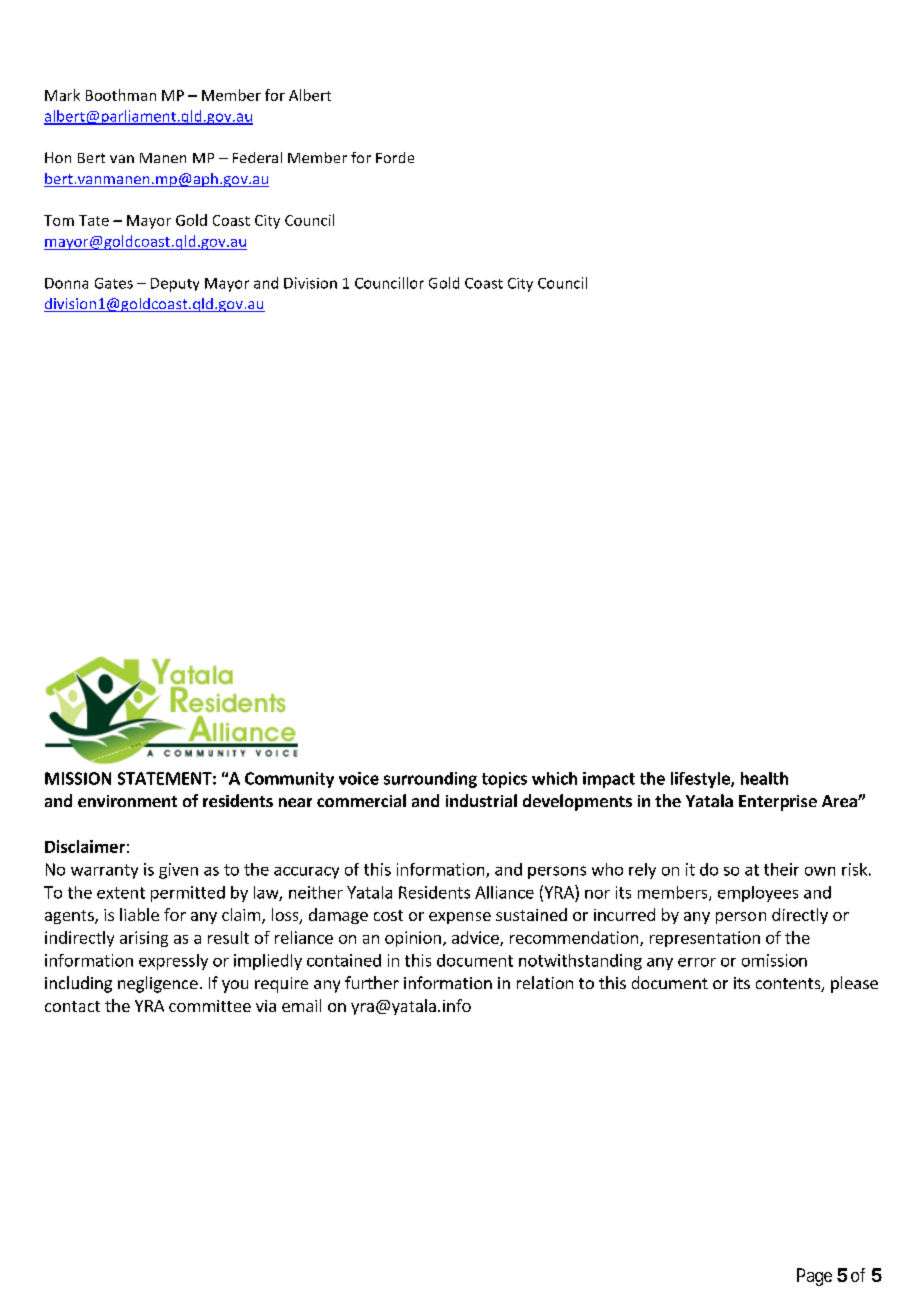  I want to click on advice, so click(476, 938).
